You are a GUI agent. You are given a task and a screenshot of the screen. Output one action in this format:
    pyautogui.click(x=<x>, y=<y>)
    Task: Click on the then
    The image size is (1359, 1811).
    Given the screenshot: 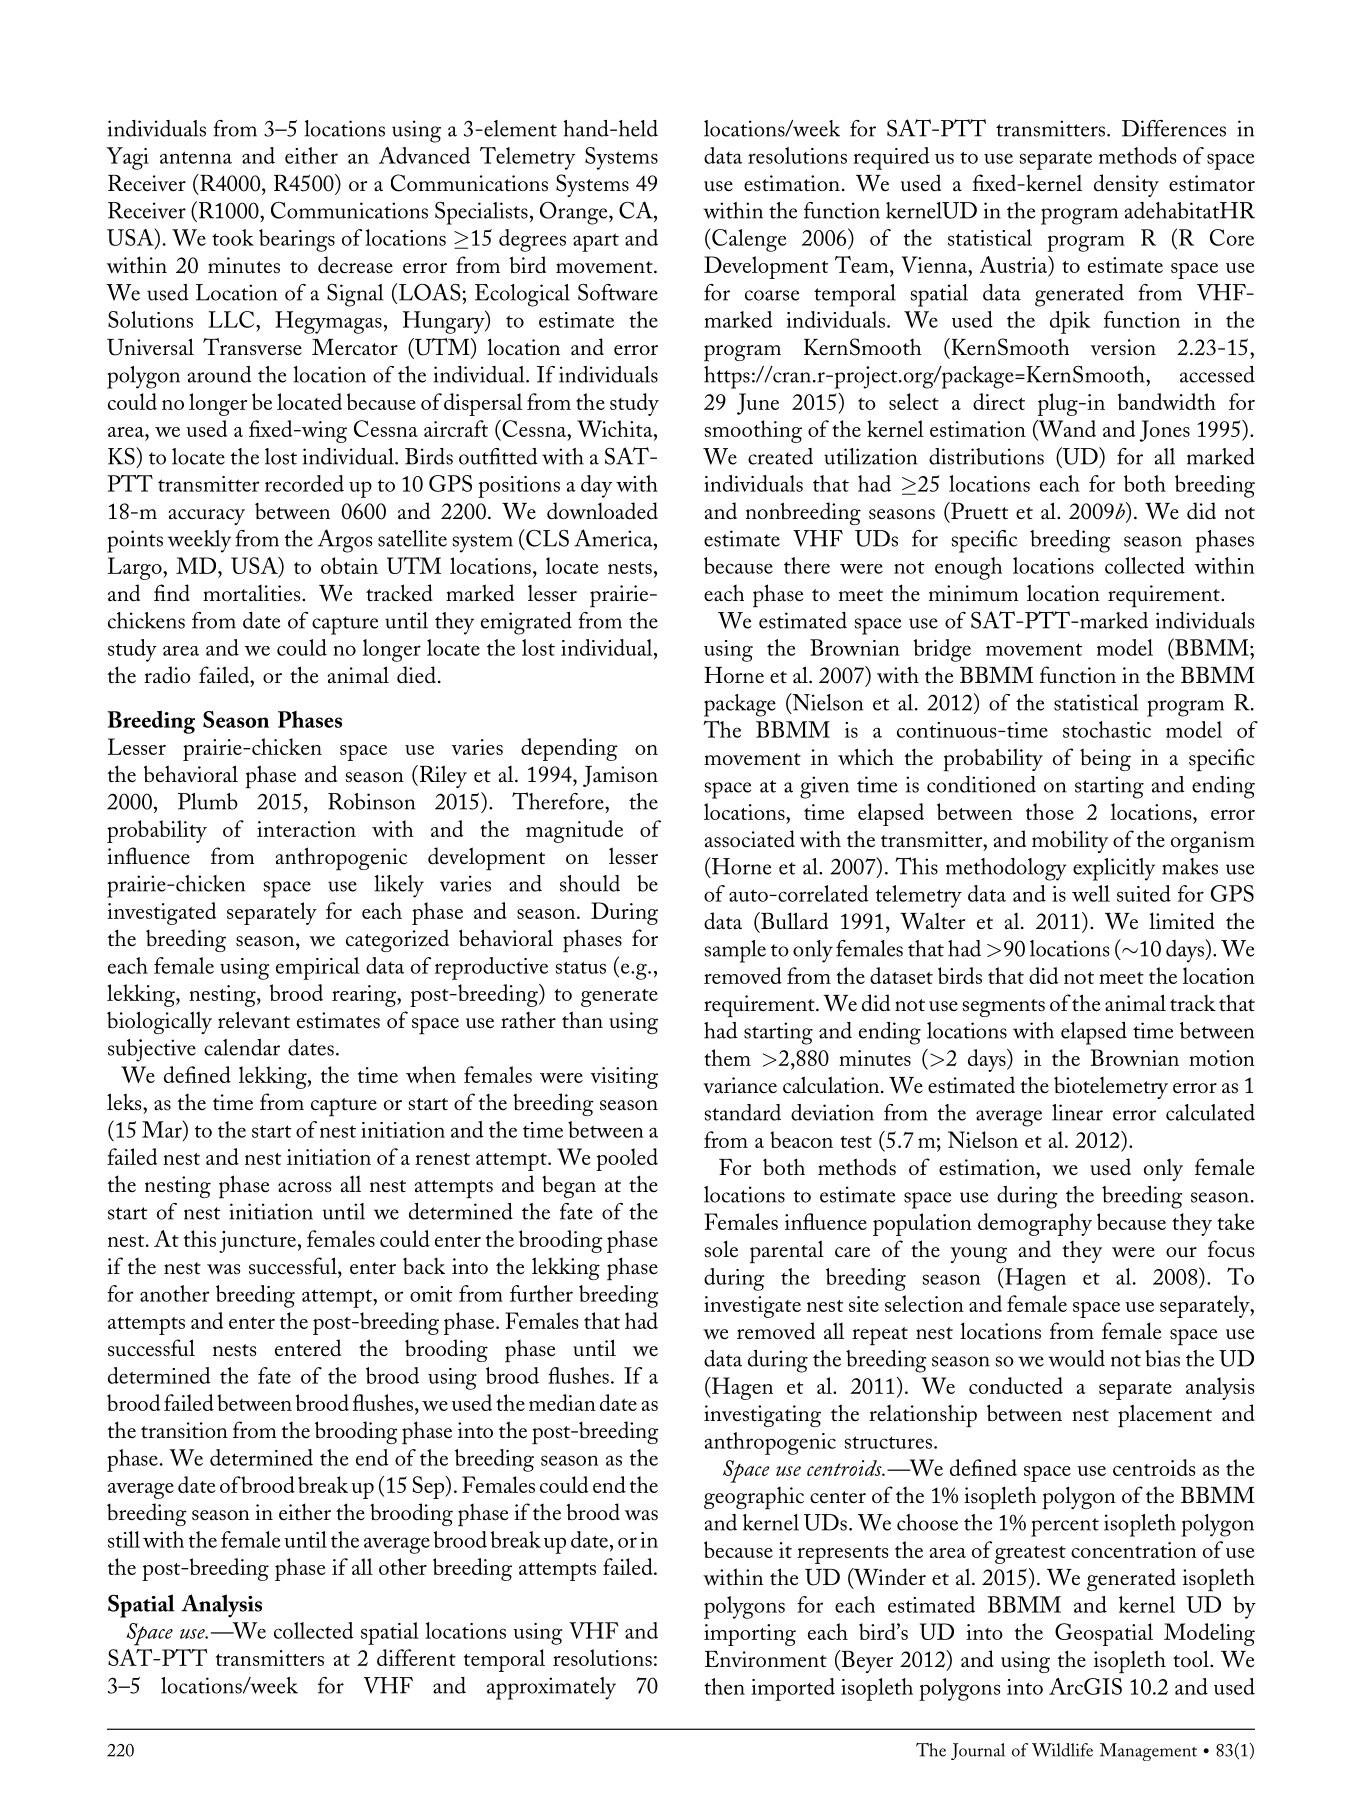 What is the action you would take?
    pyautogui.click(x=724, y=1686)
